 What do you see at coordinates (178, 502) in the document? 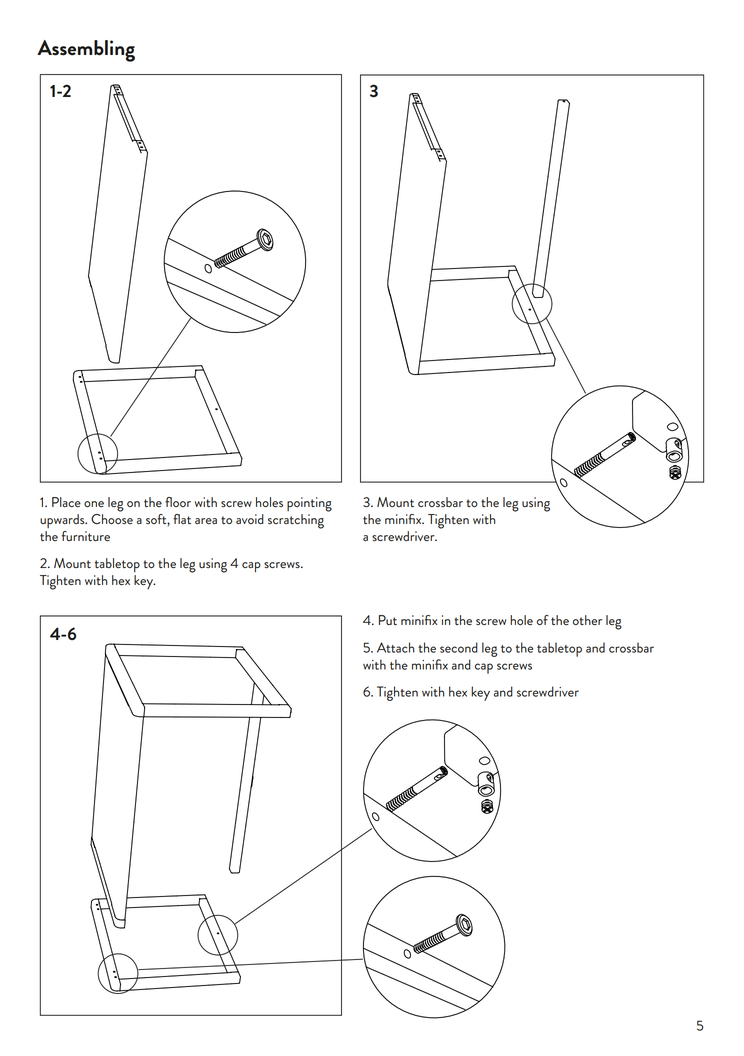
I see `floor` at bounding box center [178, 502].
